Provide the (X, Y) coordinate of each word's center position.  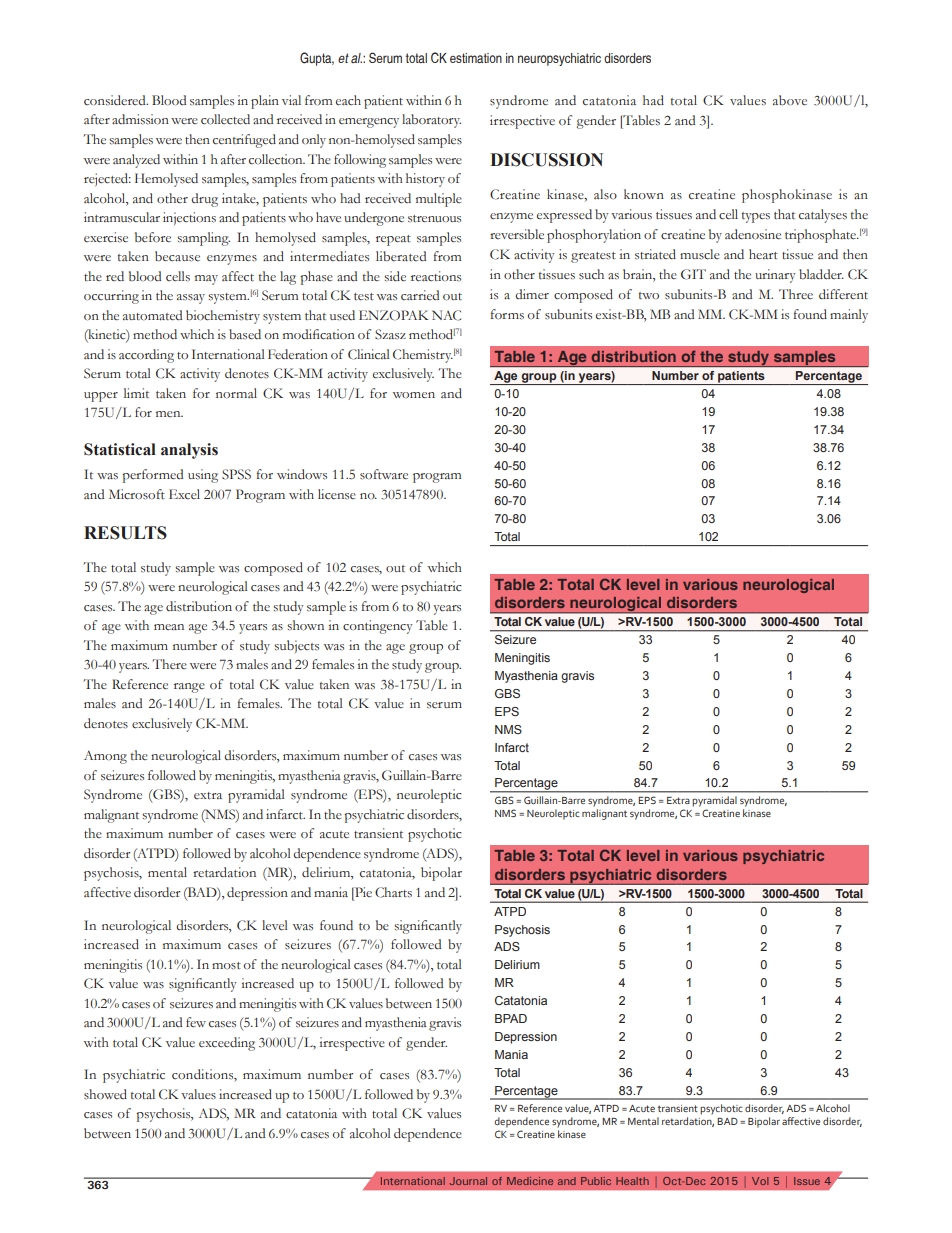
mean (169, 627)
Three (796, 294)
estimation (476, 58)
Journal (468, 1181)
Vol (760, 1181)
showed (105, 1094)
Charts (393, 892)
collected (225, 119)
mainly (849, 316)
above (790, 100)
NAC (446, 315)
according (146, 356)
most (226, 966)
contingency (378, 627)
